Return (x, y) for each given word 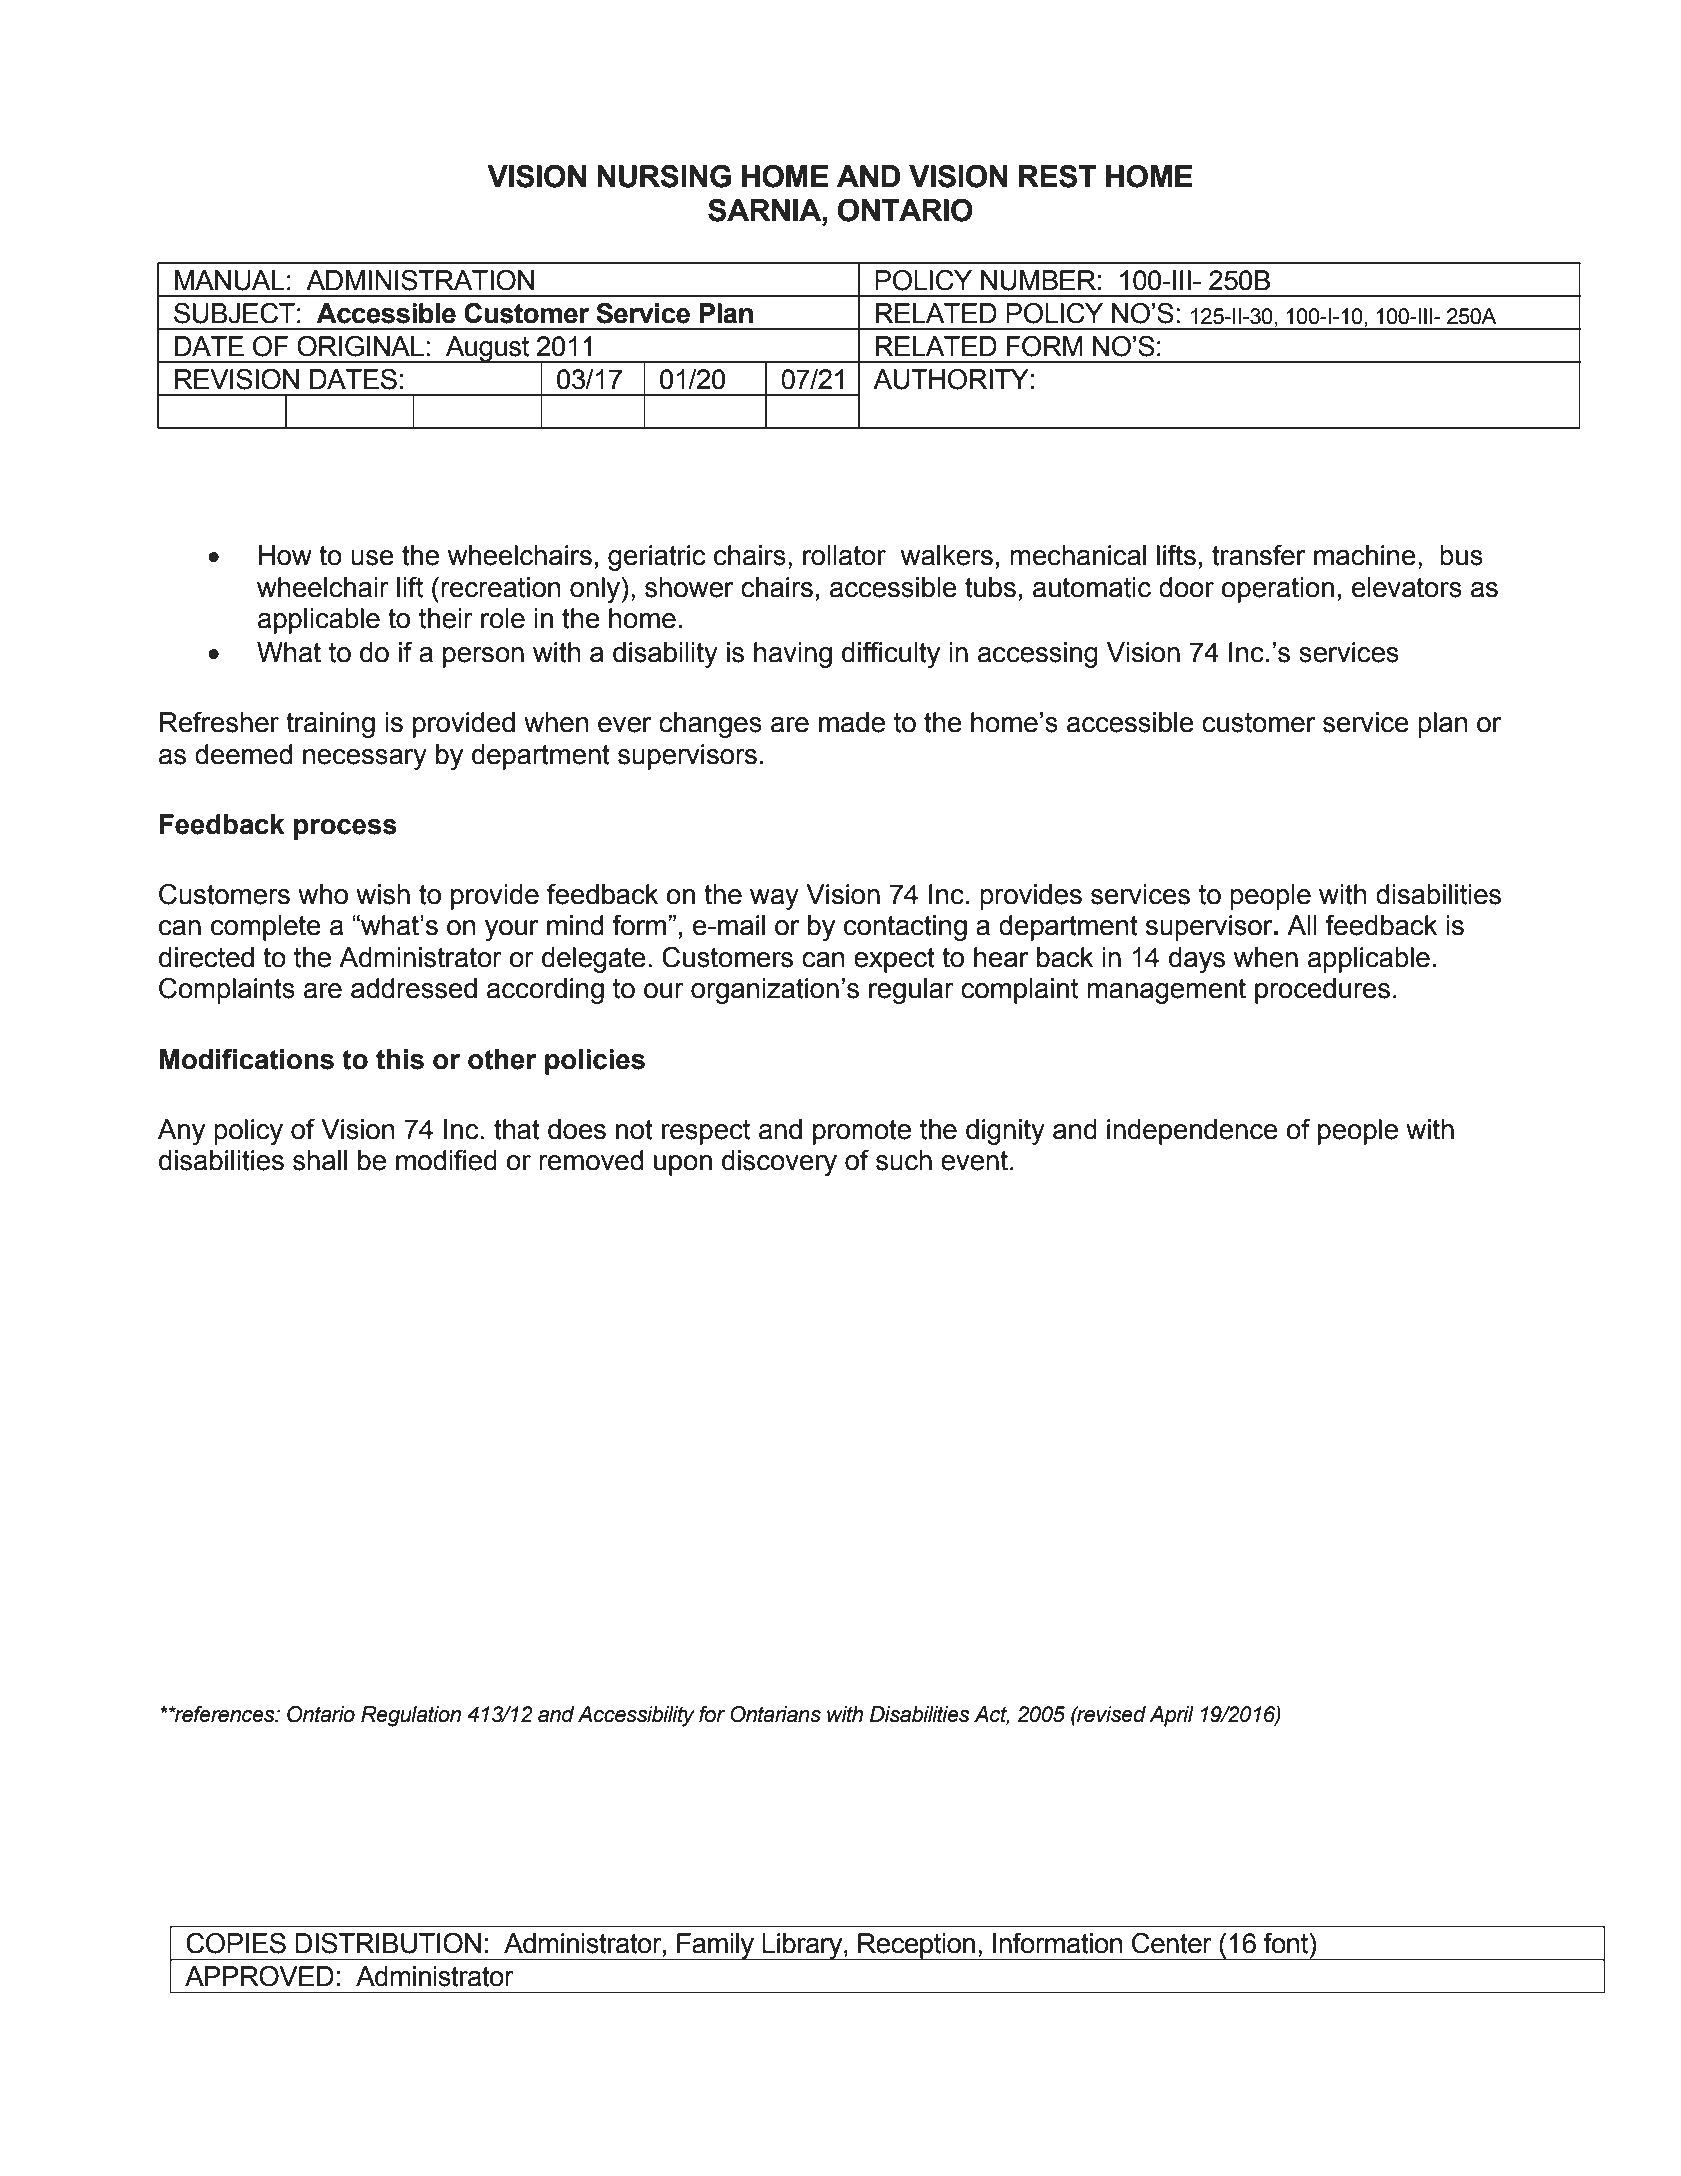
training (330, 725)
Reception (916, 1947)
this (400, 1059)
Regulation (411, 1716)
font (1287, 1943)
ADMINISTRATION (420, 280)
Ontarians (775, 1714)
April (1171, 1716)
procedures (1322, 991)
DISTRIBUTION (388, 1943)
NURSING (664, 176)
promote (862, 1132)
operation (1277, 590)
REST (1057, 176)
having (793, 655)
